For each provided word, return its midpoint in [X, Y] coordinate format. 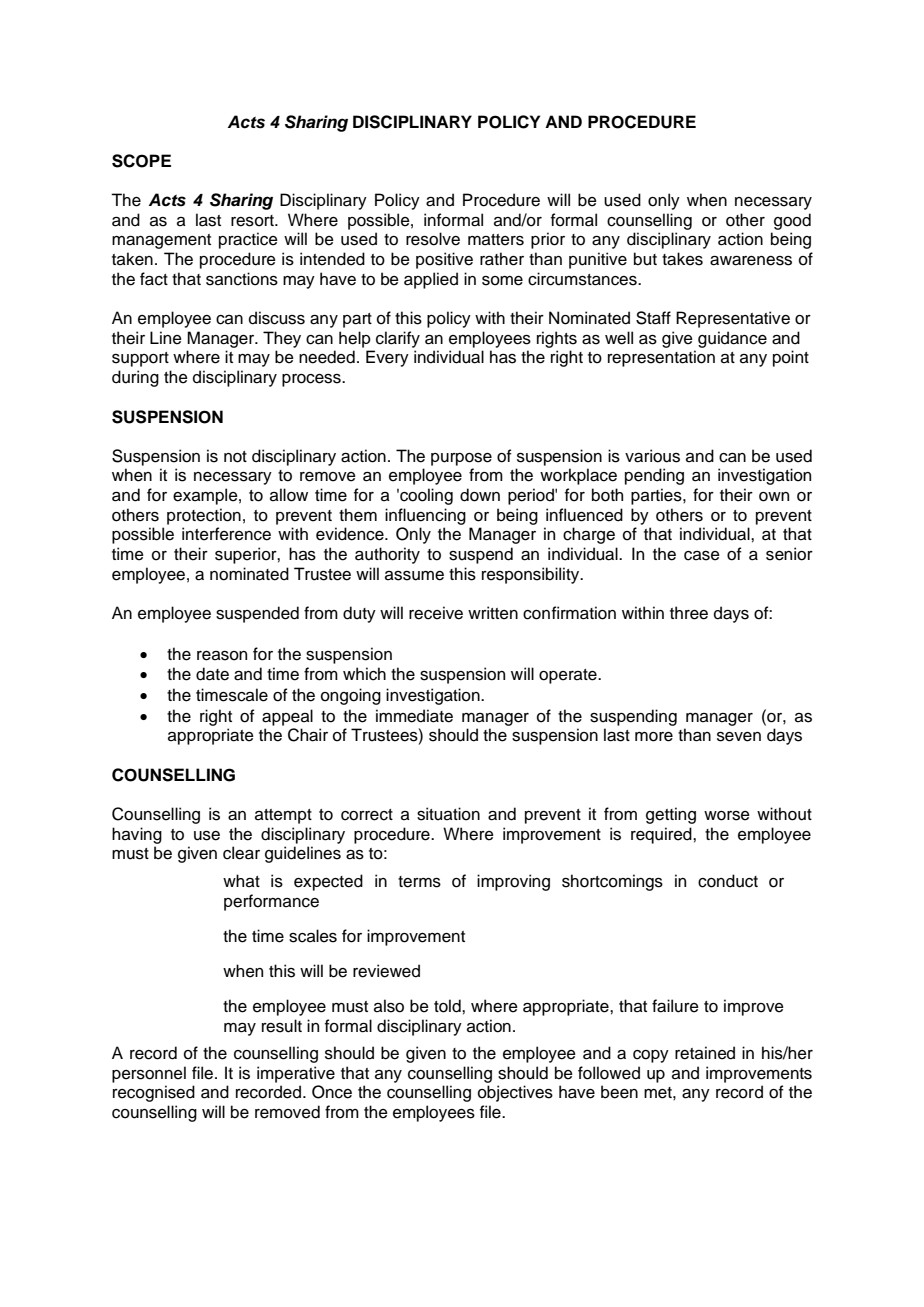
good [792, 221]
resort [253, 221]
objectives [515, 1093]
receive [436, 613]
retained [705, 1053]
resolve [433, 239]
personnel [149, 1074]
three [689, 613]
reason [222, 656]
